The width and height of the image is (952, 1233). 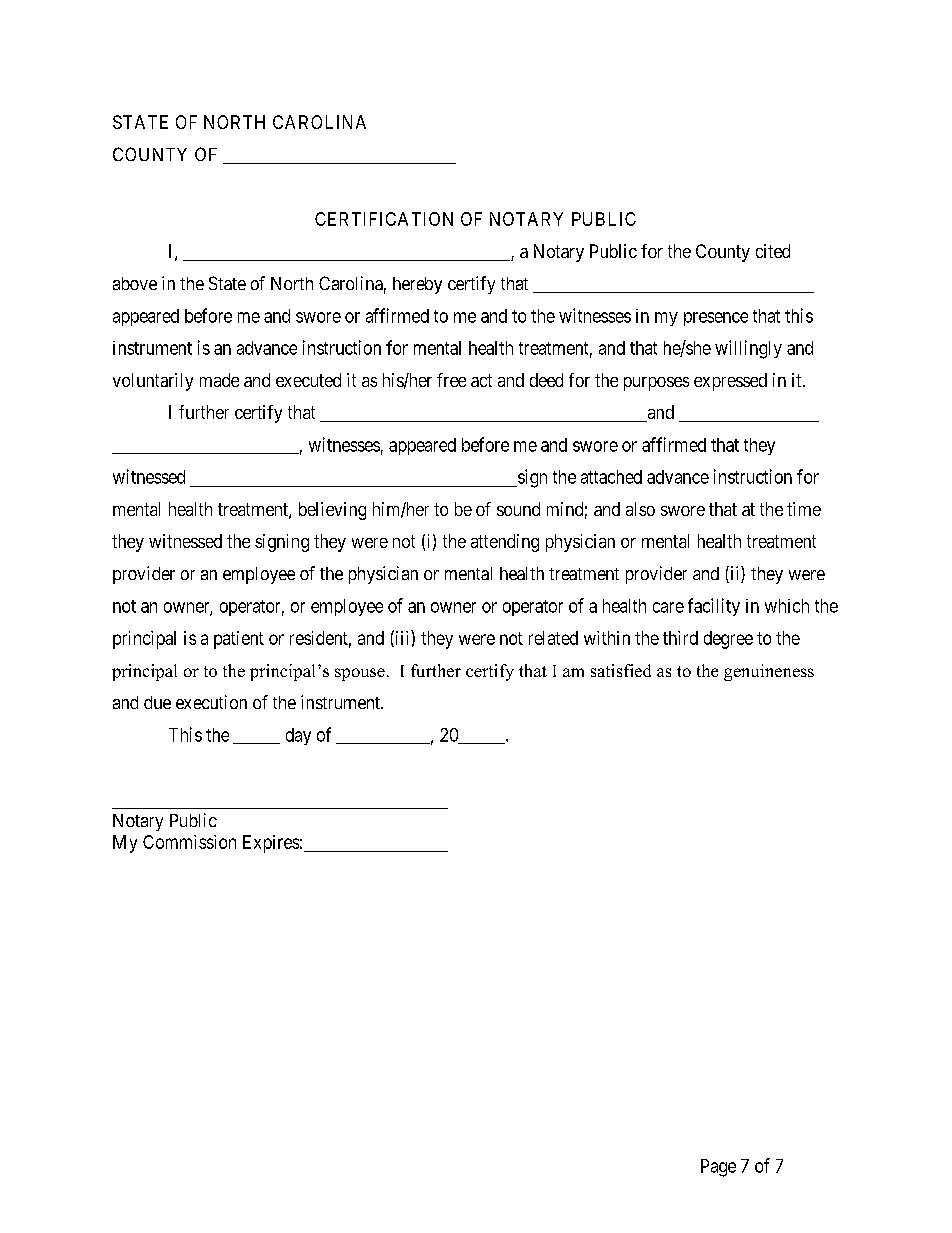 What do you see at coordinates (773, 251) in the image?
I see `cited` at bounding box center [773, 251].
